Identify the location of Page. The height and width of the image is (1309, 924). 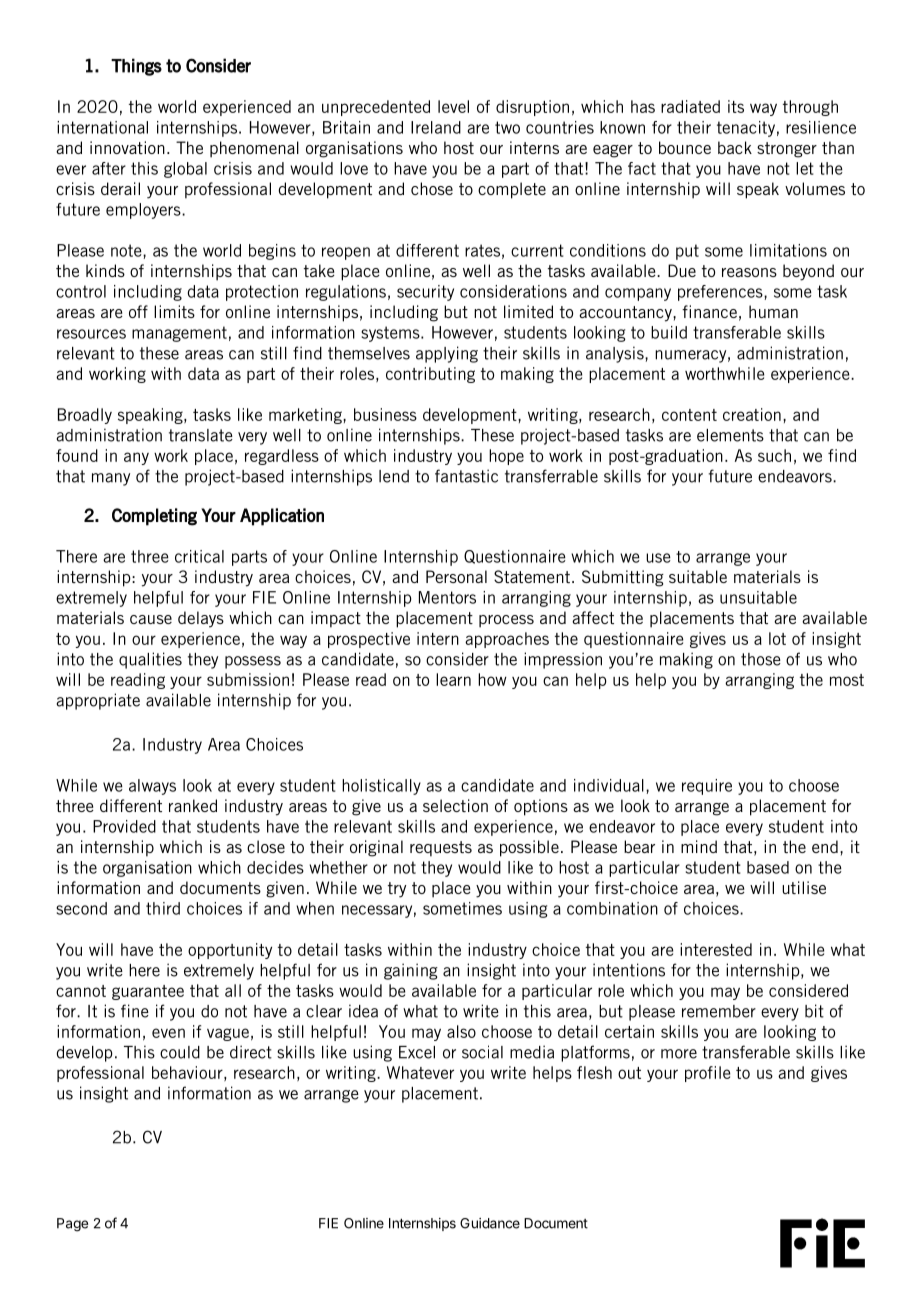
(72, 1225).
